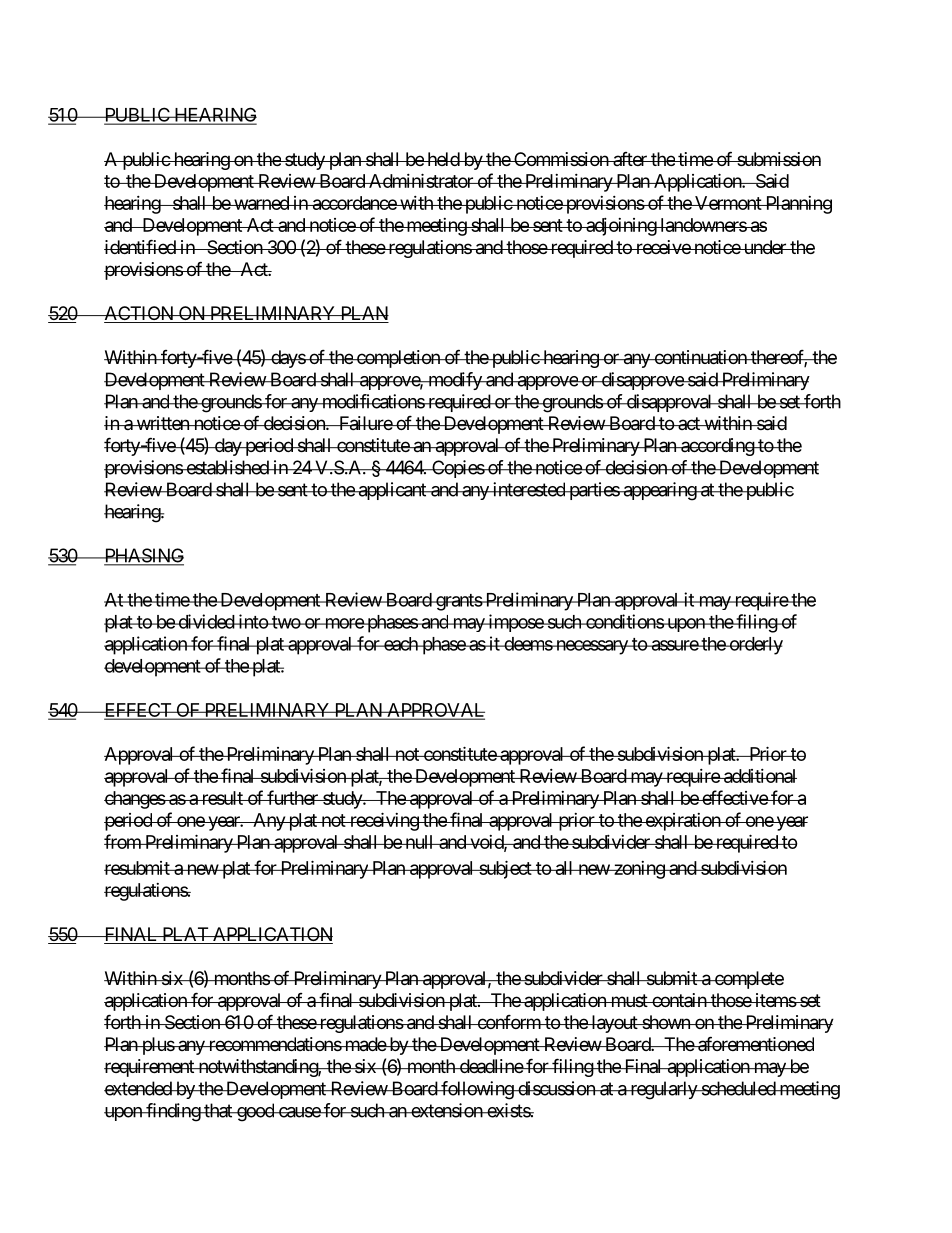 The height and width of the document is (1233, 952). Describe the element at coordinates (227, 467) in the document. I see `established` at that location.
